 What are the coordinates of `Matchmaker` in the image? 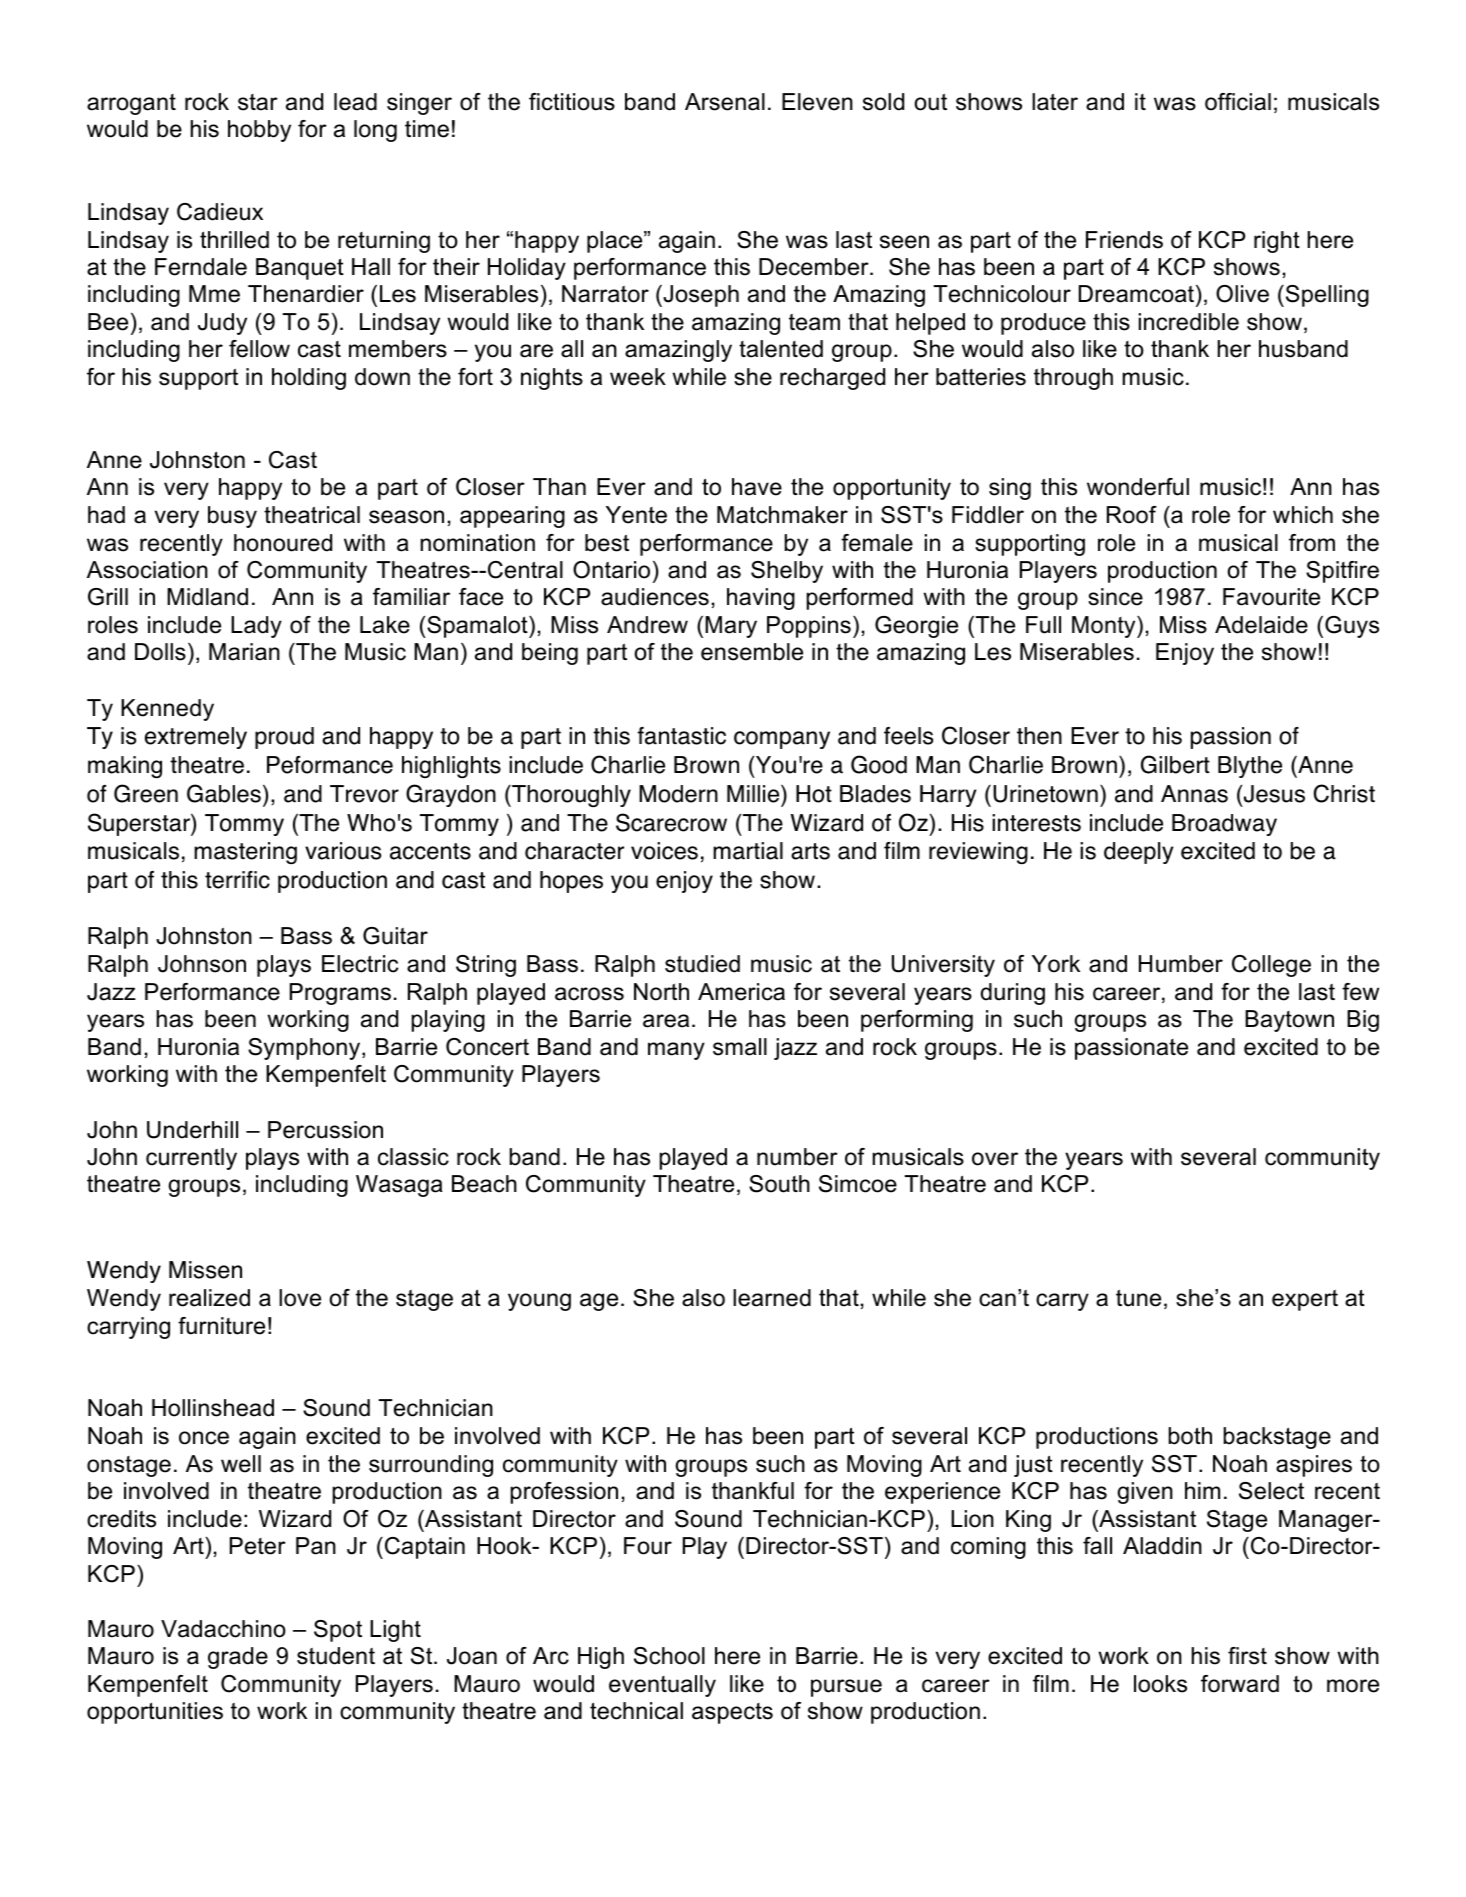 It's located at (782, 515).
